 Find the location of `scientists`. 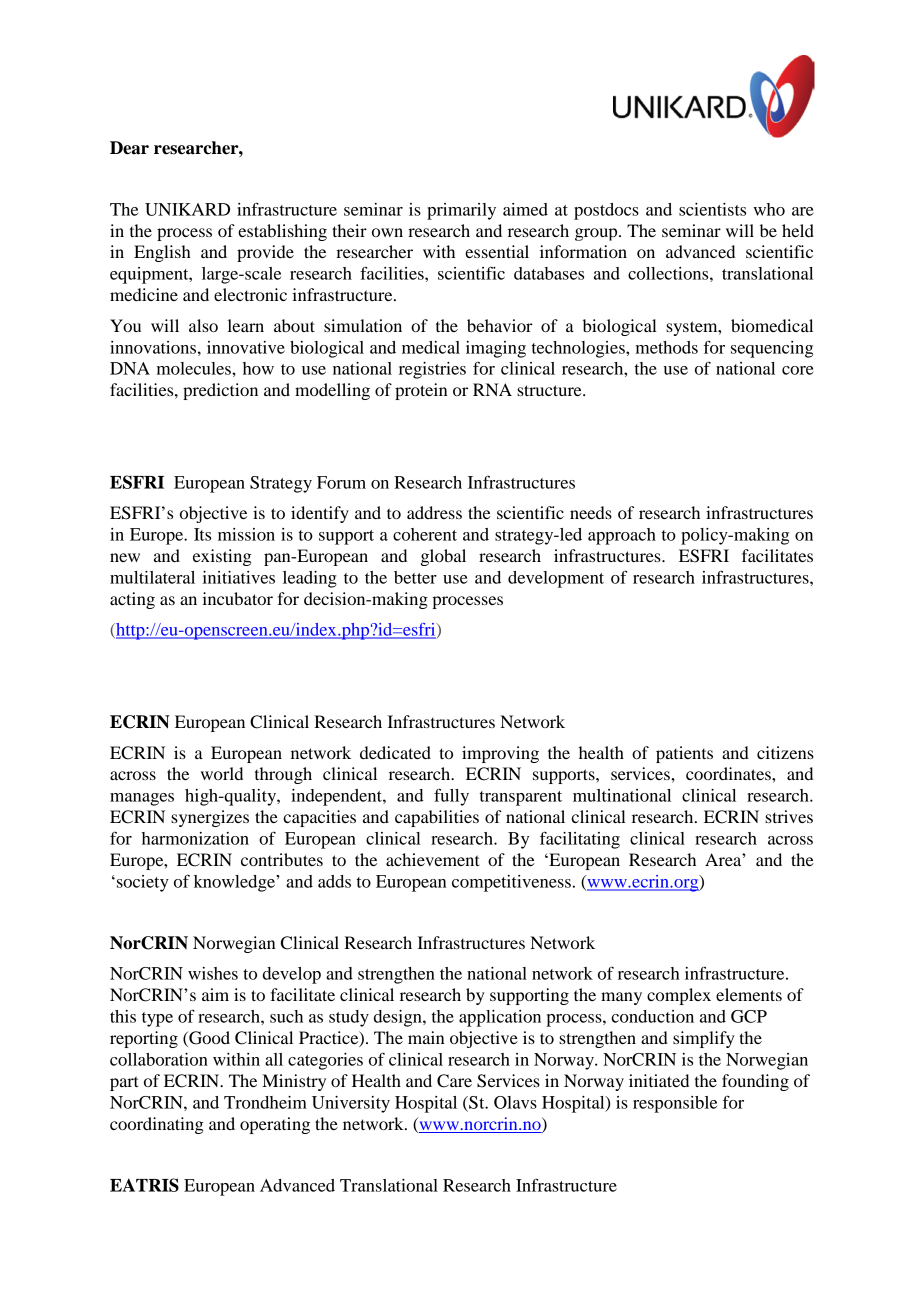

scientists is located at coordinates (712, 209).
